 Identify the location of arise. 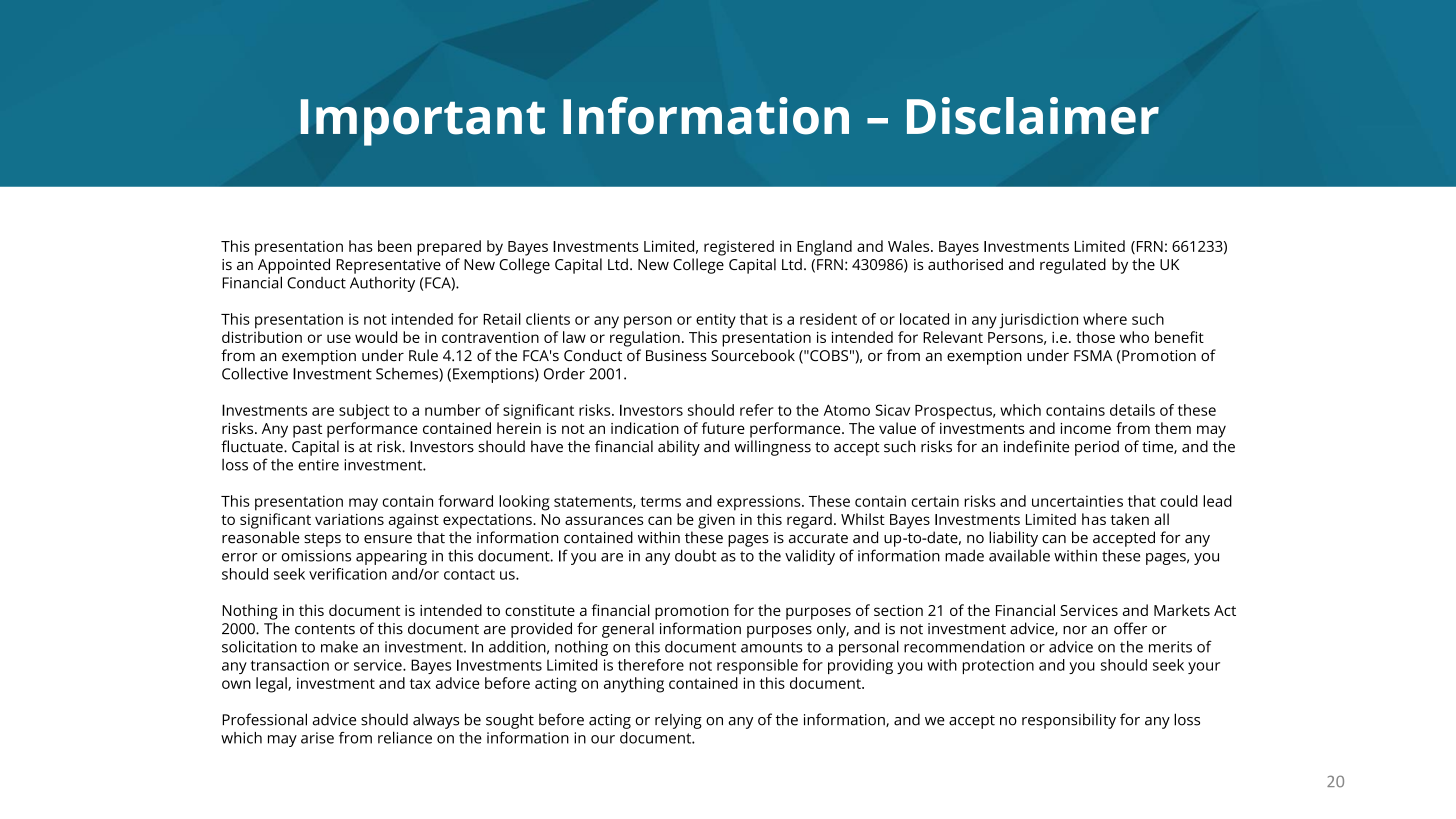
(317, 738).
